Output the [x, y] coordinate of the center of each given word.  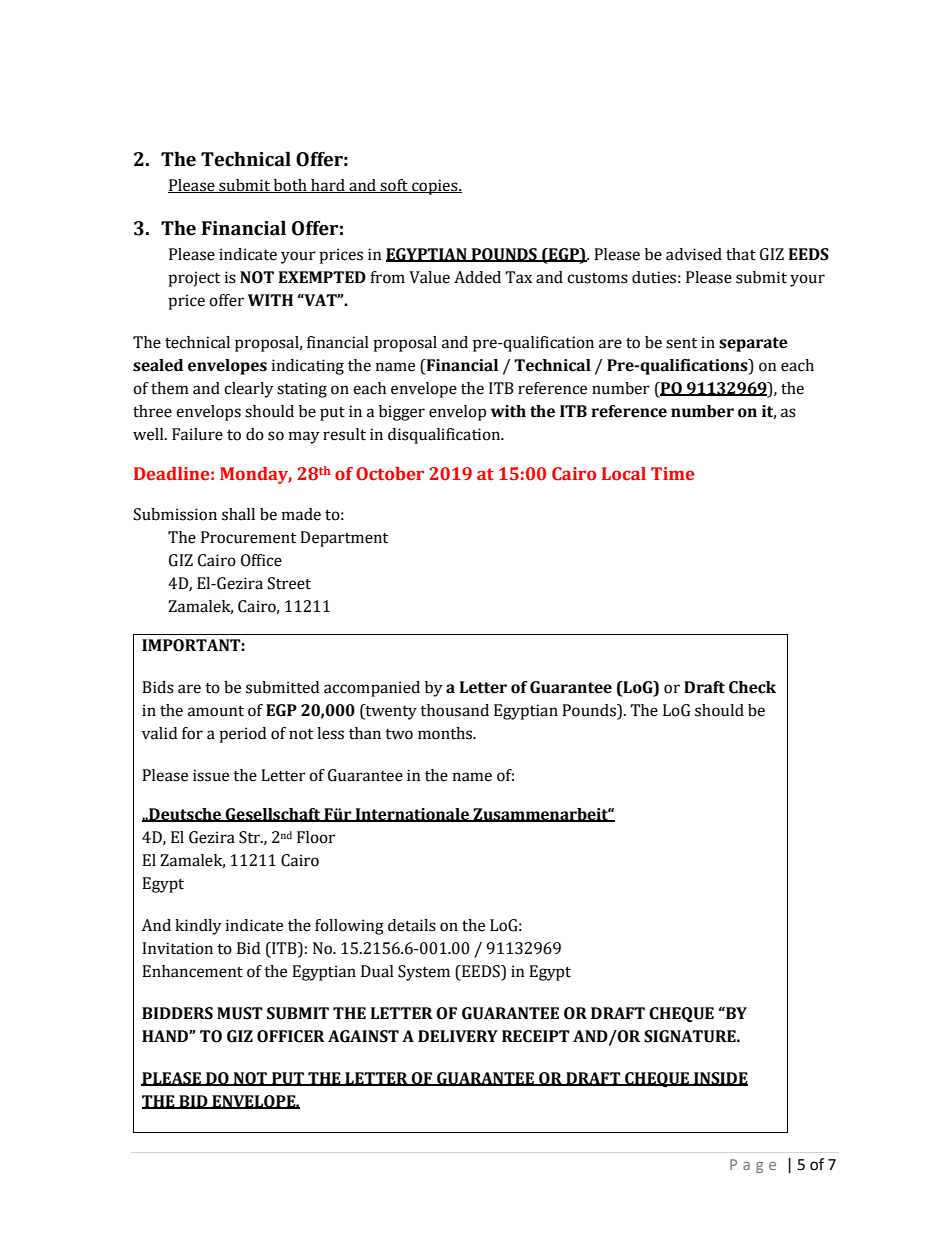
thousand [454, 710]
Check [752, 687]
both [290, 186]
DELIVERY [458, 1036]
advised [694, 254]
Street [289, 583]
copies [435, 187]
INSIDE [720, 1079]
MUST [240, 1013]
